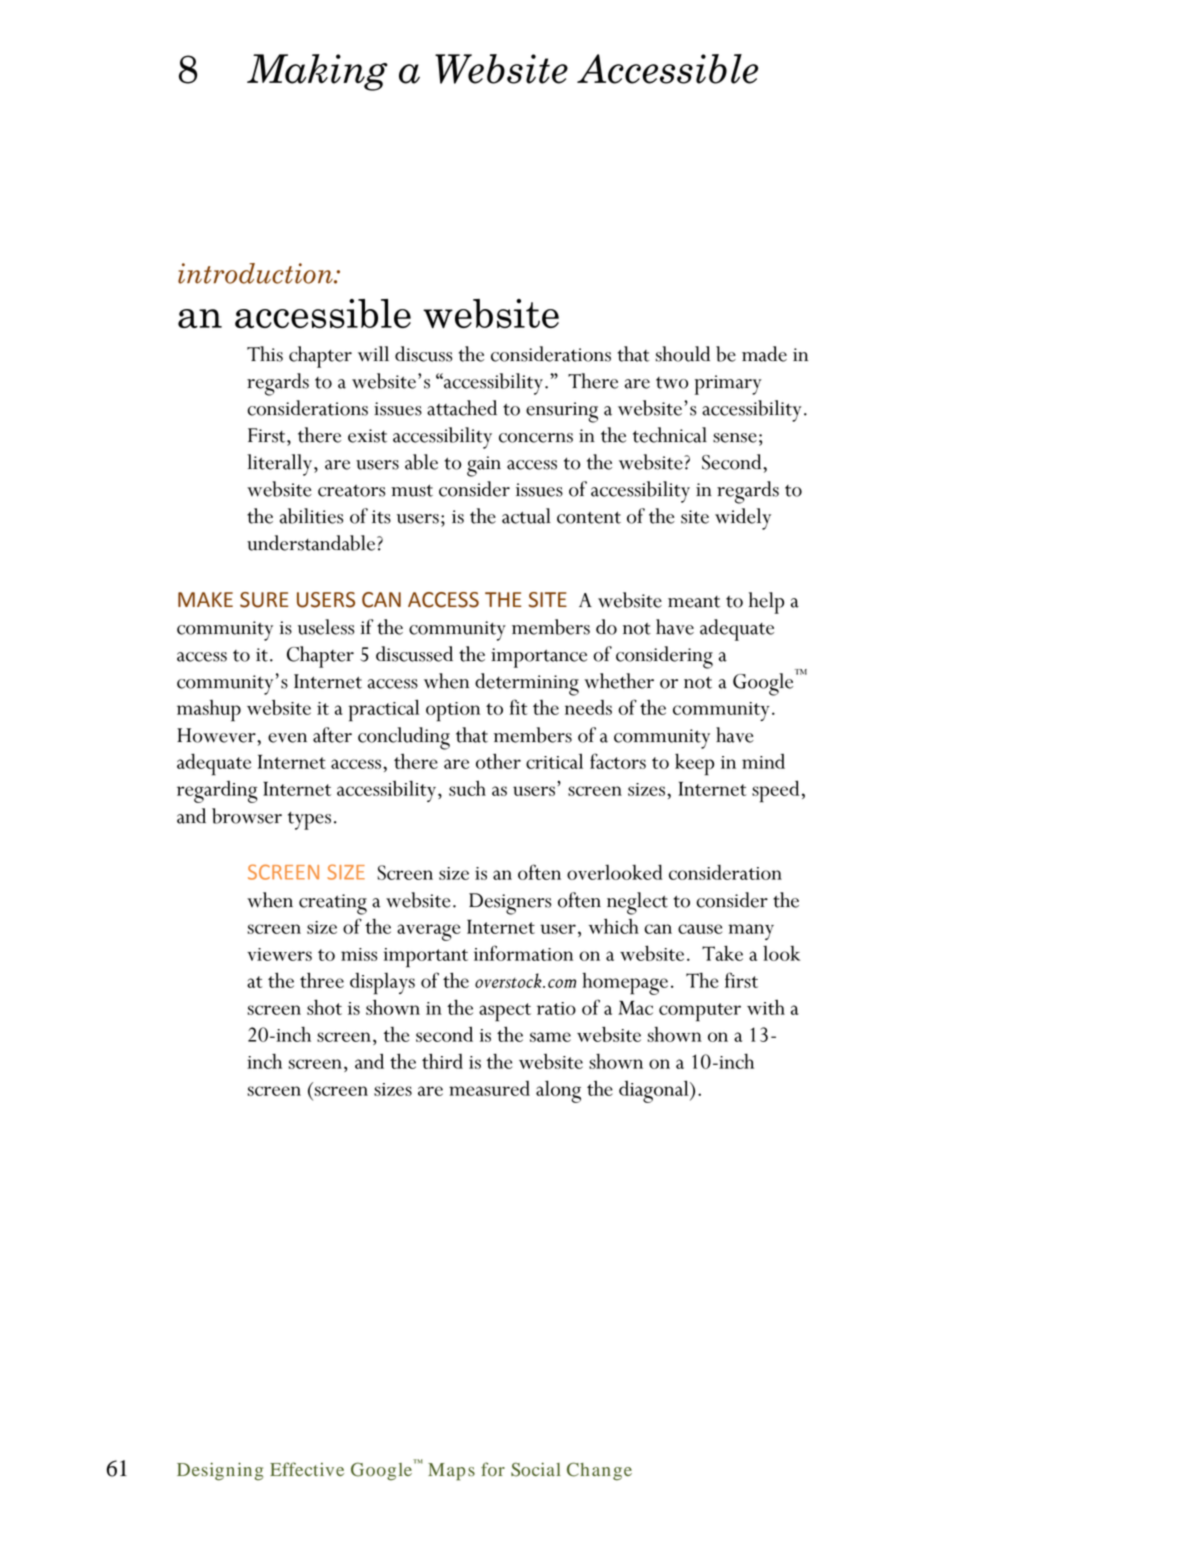 Image resolution: width=1200 pixels, height=1553 pixels. What do you see at coordinates (317, 72) in the screenshot?
I see `Making` at bounding box center [317, 72].
